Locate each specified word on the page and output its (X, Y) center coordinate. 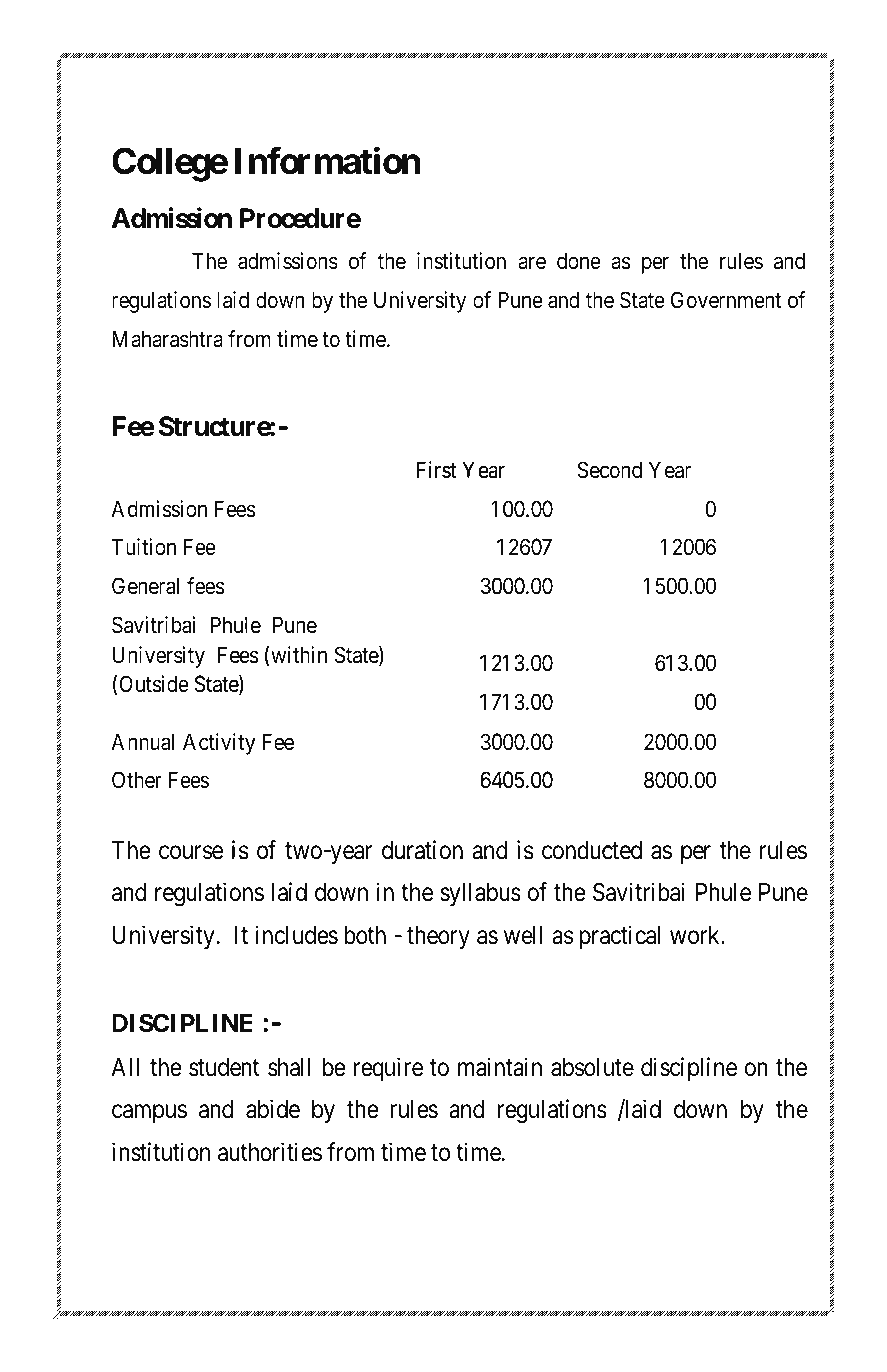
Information (327, 161)
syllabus (480, 894)
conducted (592, 850)
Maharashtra (167, 339)
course (191, 853)
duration (422, 850)
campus (149, 1114)
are (532, 263)
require (388, 1069)
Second (609, 470)
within (299, 656)
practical (620, 937)
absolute (592, 1067)
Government (726, 300)
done (579, 261)
